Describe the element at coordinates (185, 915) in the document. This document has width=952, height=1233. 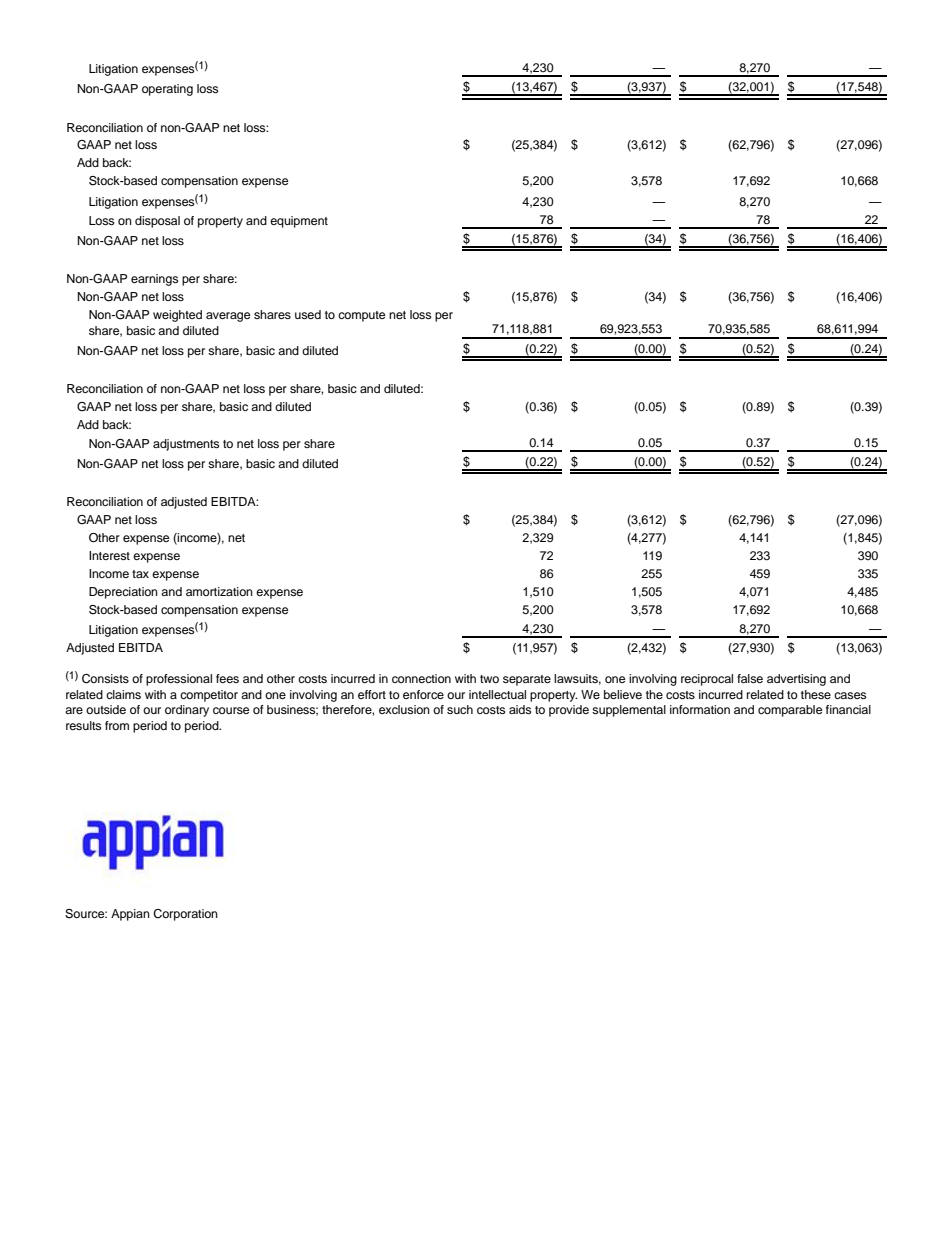
I see `Corporation` at that location.
